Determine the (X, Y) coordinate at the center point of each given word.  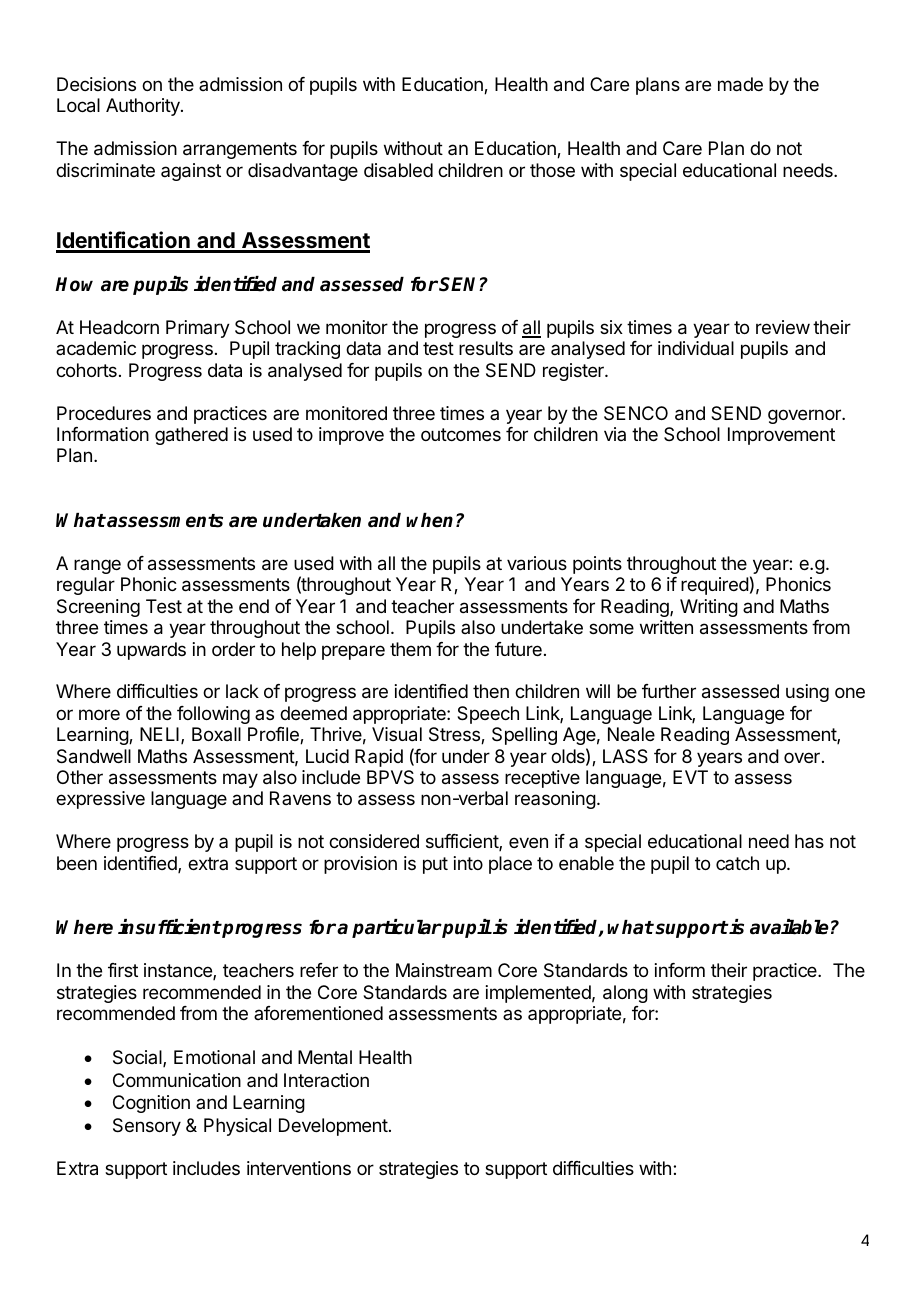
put (435, 865)
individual (696, 348)
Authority (144, 107)
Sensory (147, 1127)
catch (737, 863)
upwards (151, 651)
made (740, 84)
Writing (709, 608)
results (486, 348)
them (410, 649)
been (77, 863)
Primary (198, 329)
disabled (398, 170)
